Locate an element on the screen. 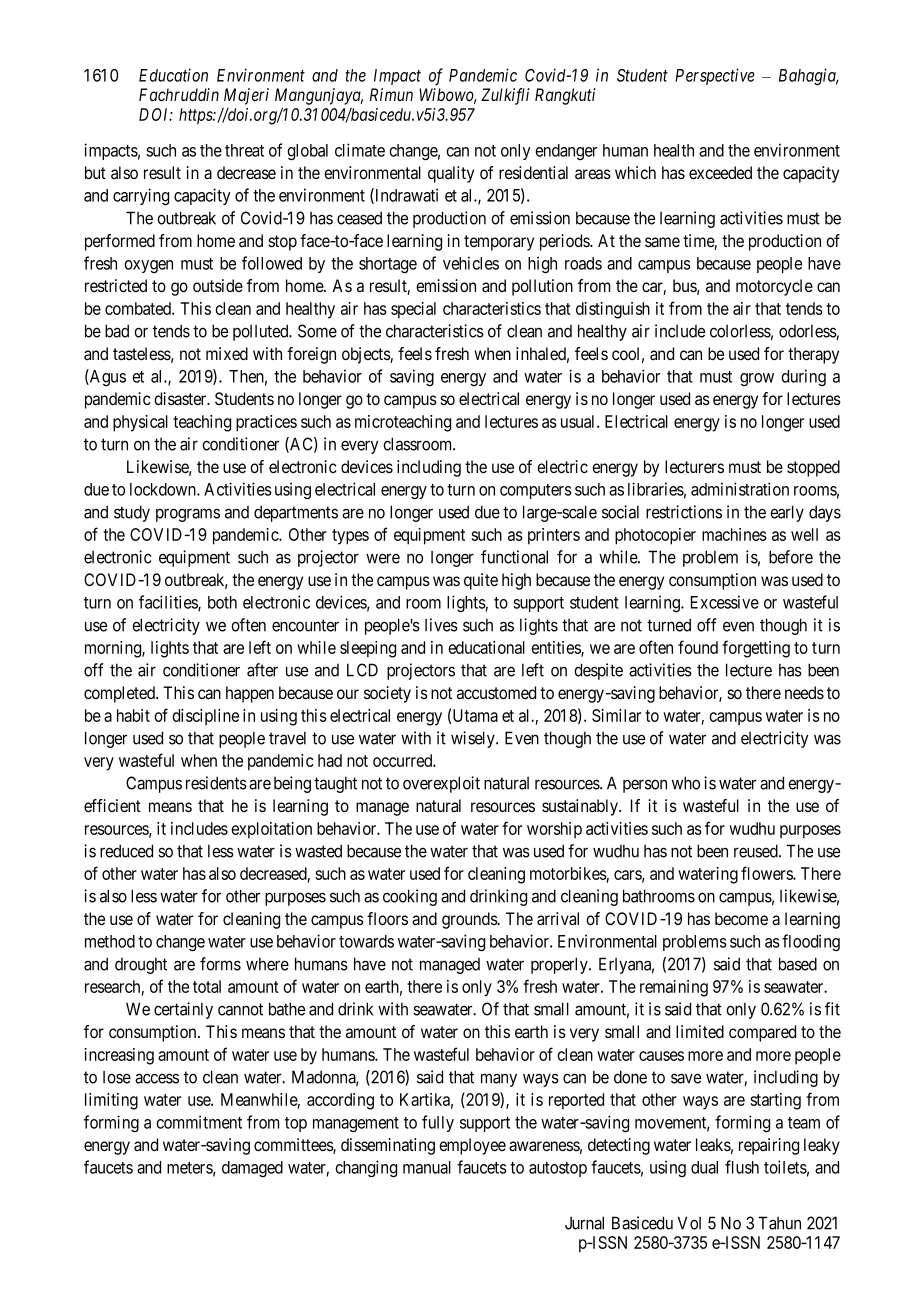  quality is located at coordinates (451, 174).
